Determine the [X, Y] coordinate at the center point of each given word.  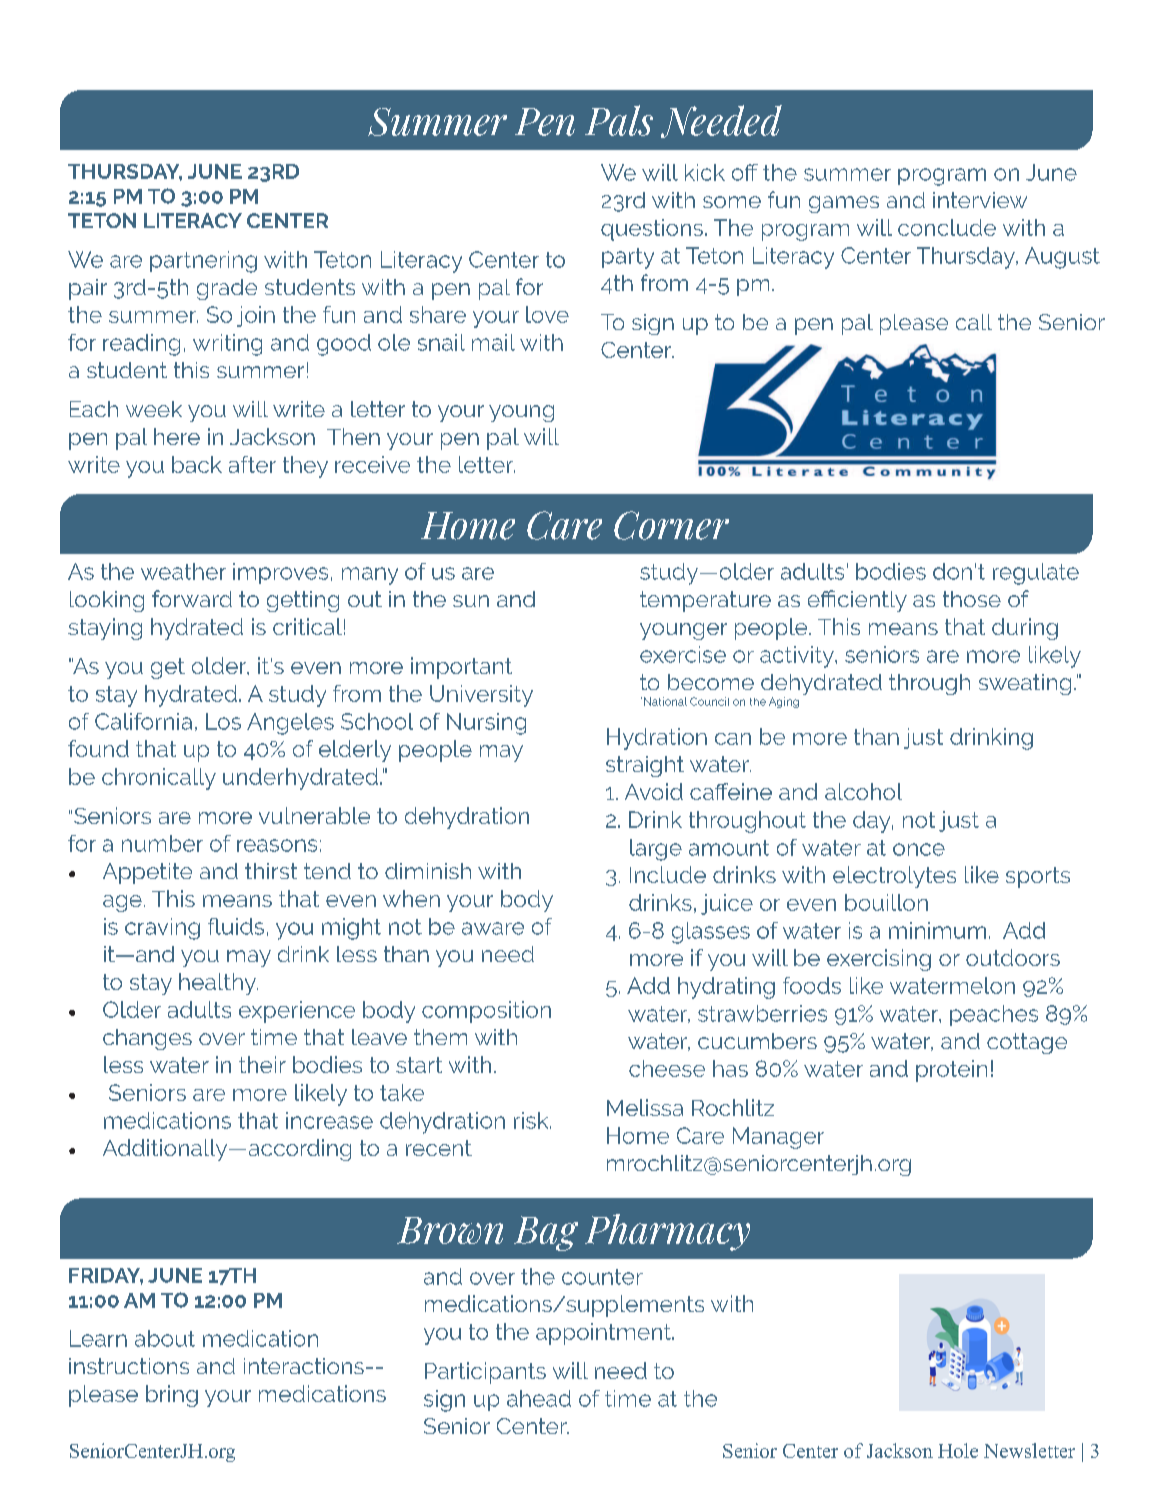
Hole [958, 1450]
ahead [539, 1398]
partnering [203, 262]
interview [980, 200]
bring [172, 1396]
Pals [619, 120]
